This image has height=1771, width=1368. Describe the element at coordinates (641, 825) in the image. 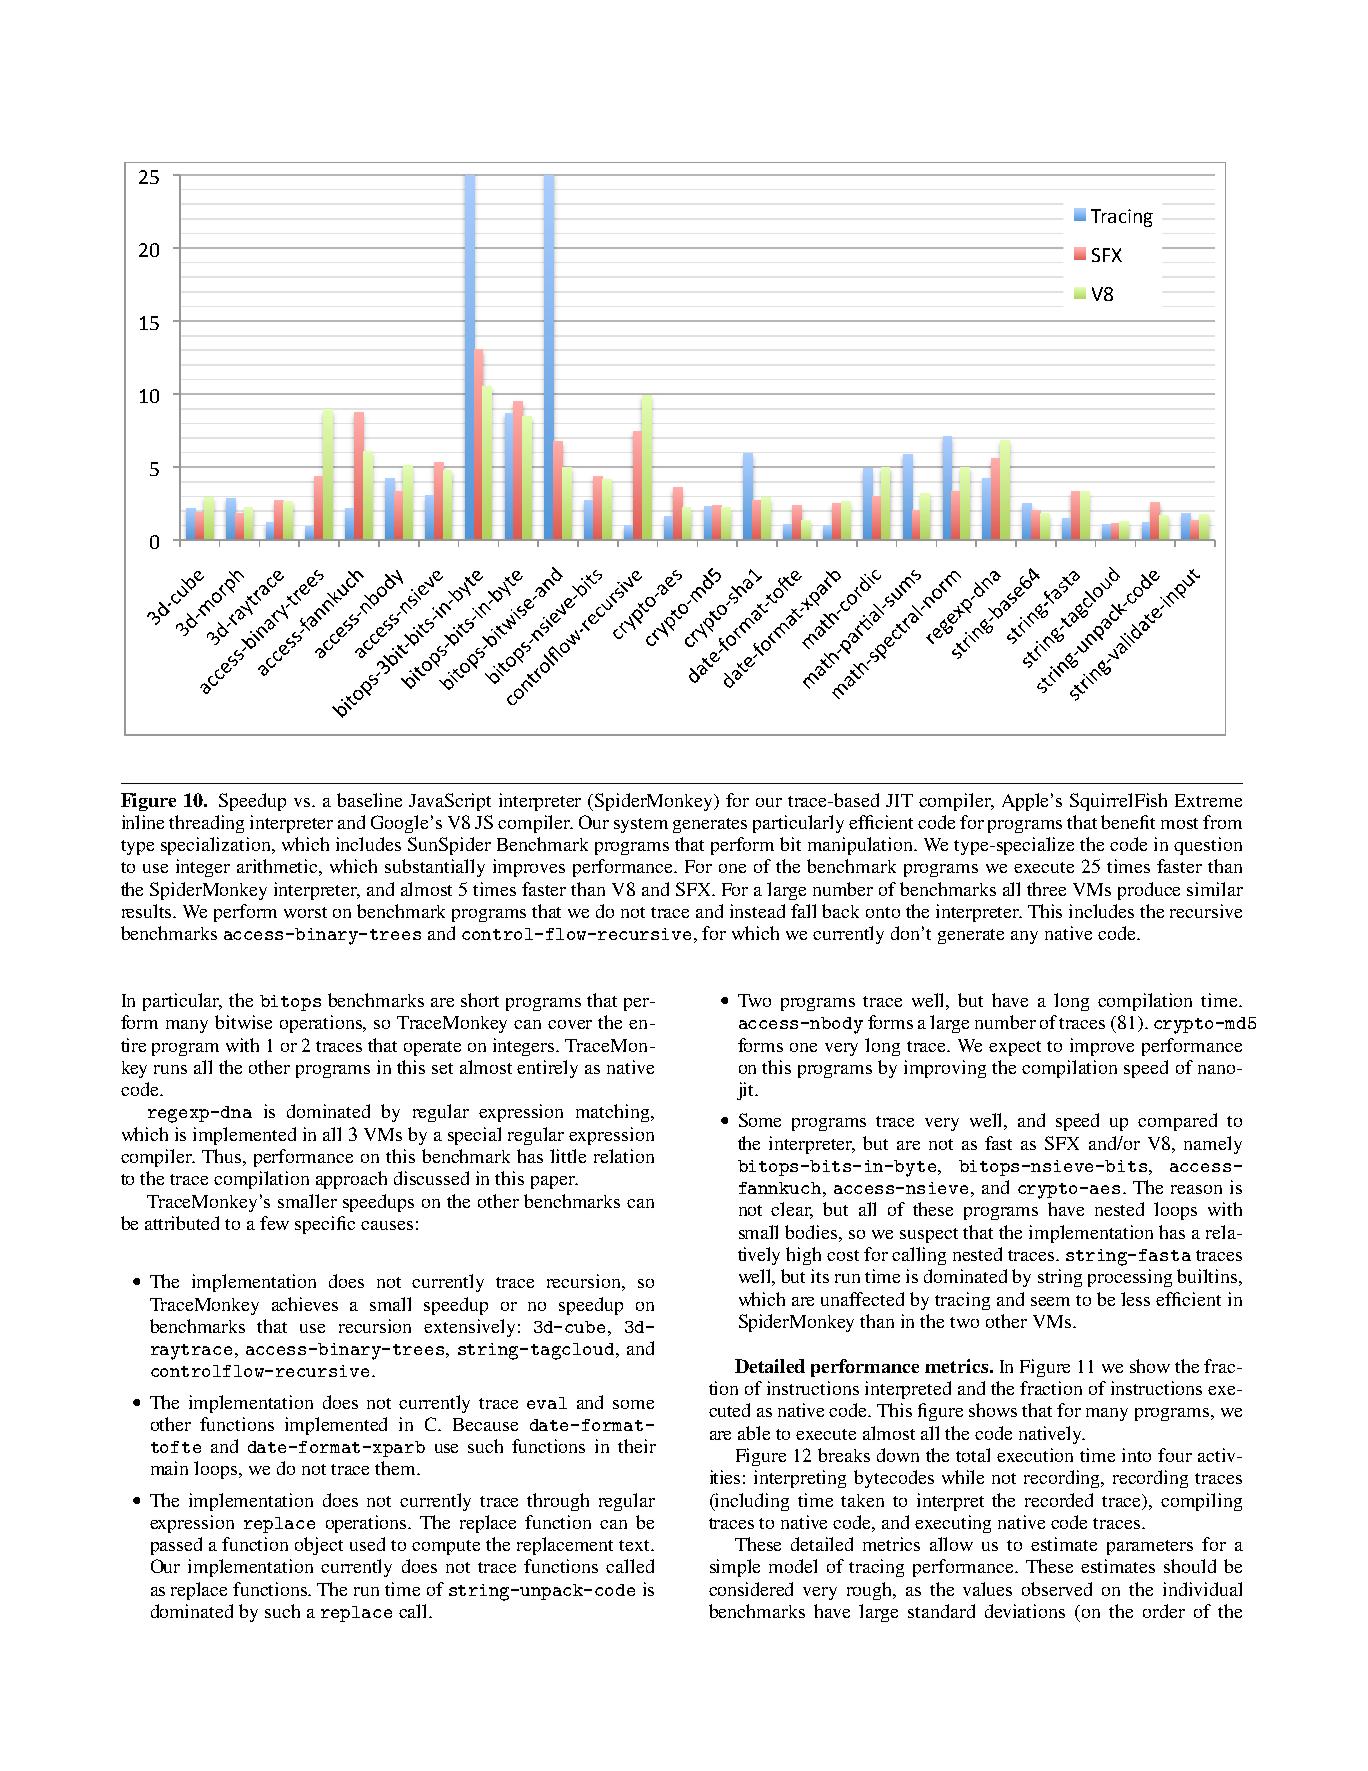

I see `system` at that location.
